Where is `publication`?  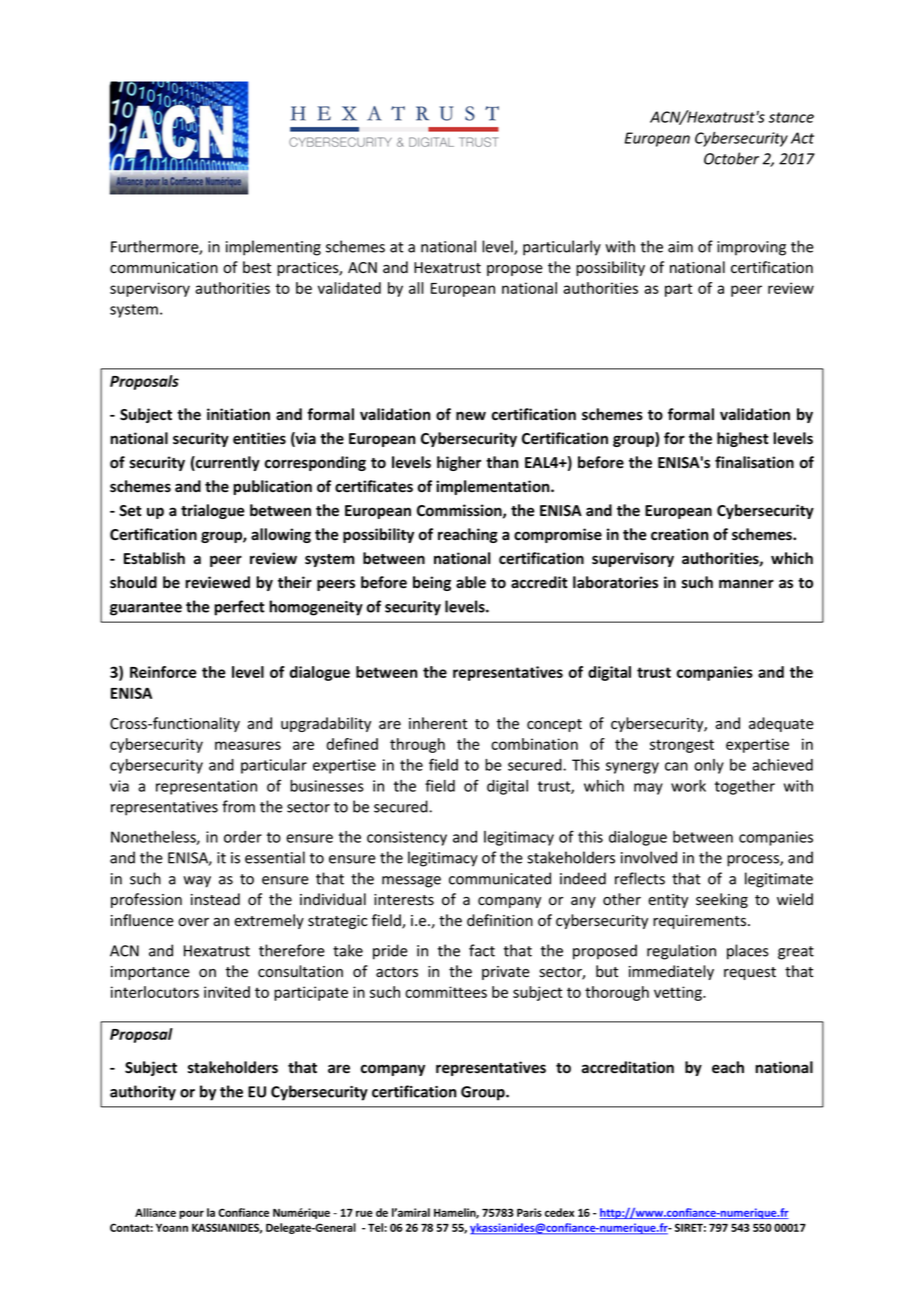 publication is located at coordinates (272, 487).
